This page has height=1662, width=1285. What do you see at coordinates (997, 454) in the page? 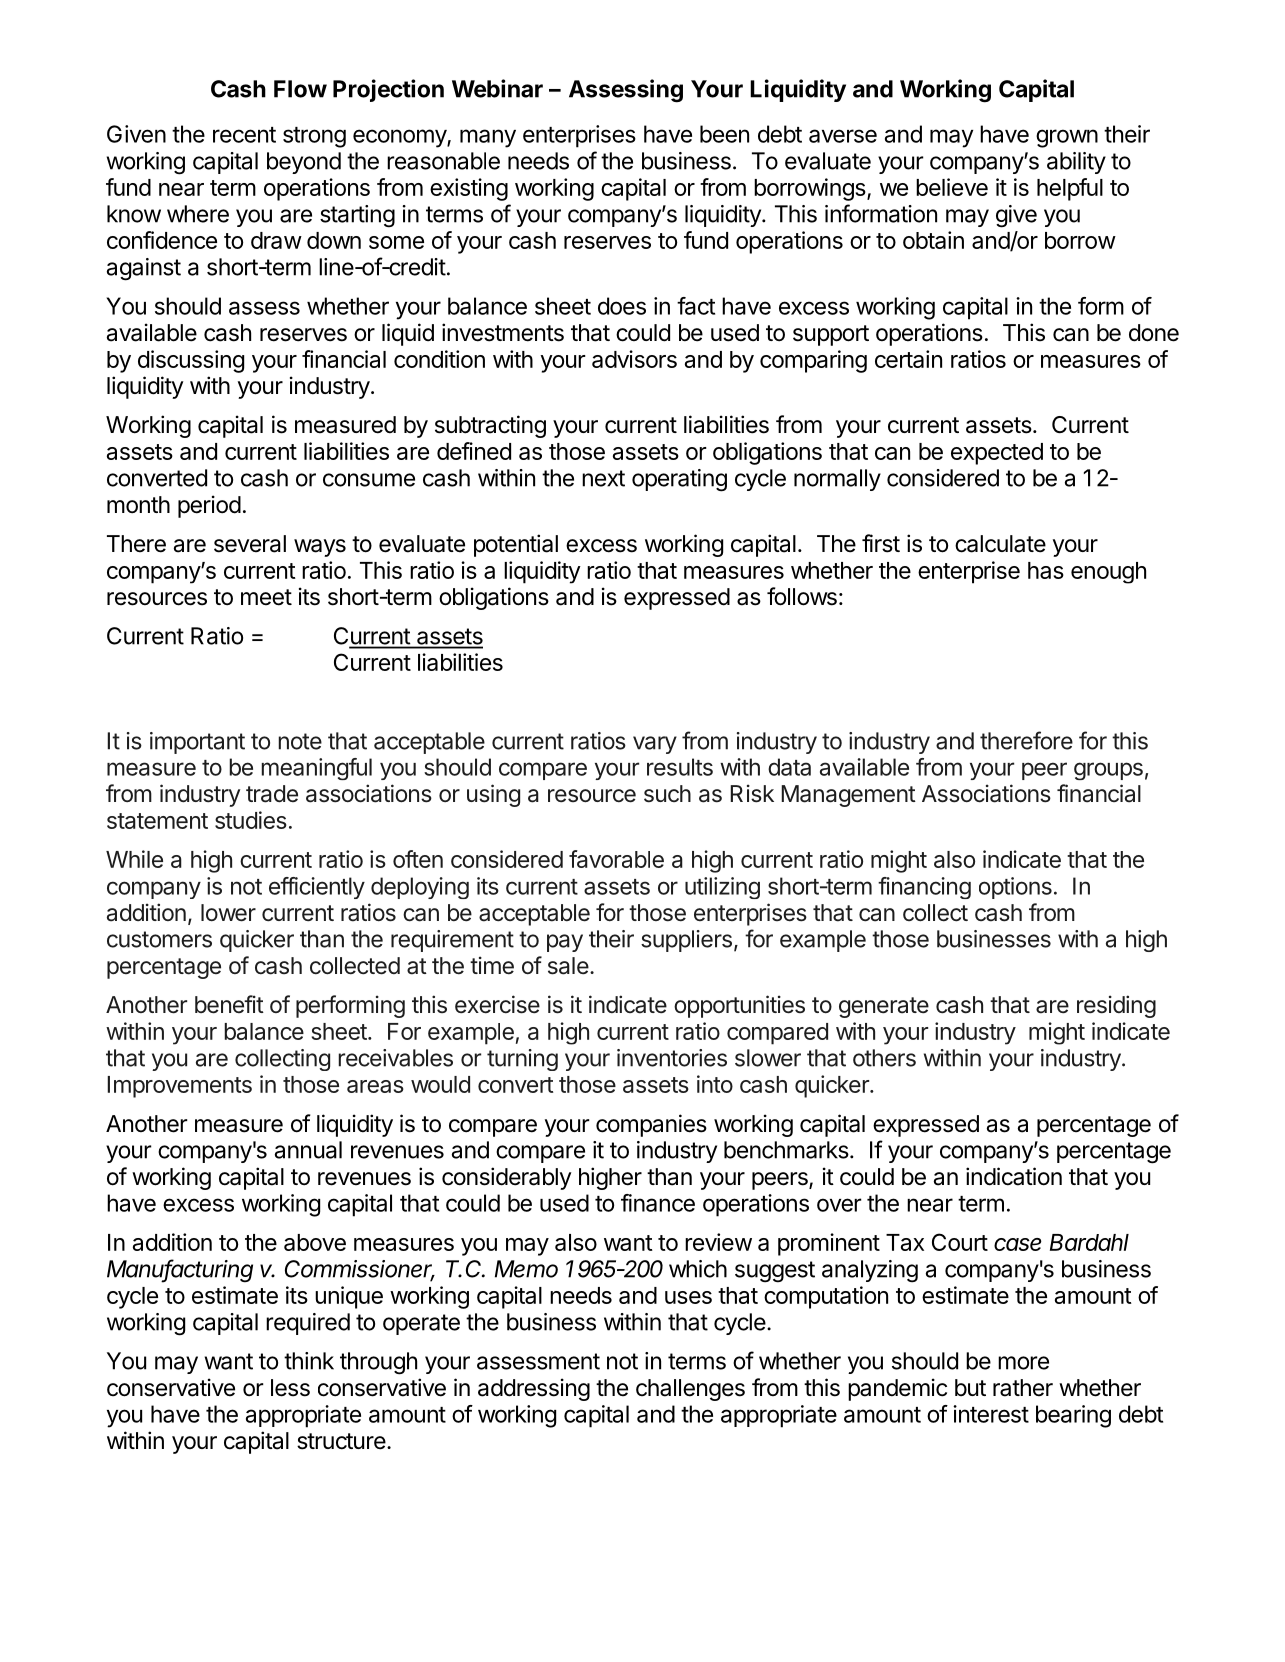
I see `expected` at bounding box center [997, 454].
